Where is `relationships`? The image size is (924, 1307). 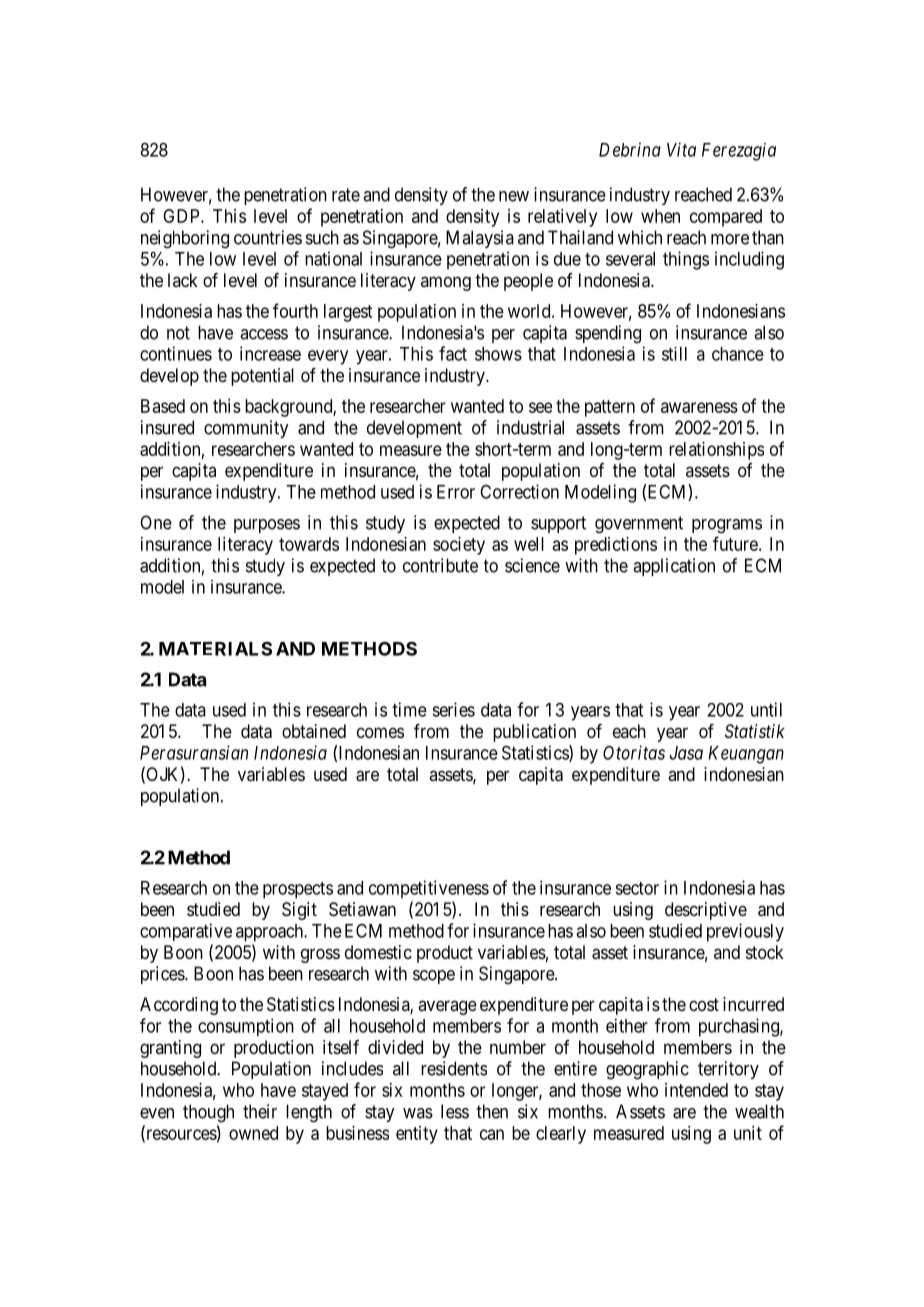 relationships is located at coordinates (716, 451).
